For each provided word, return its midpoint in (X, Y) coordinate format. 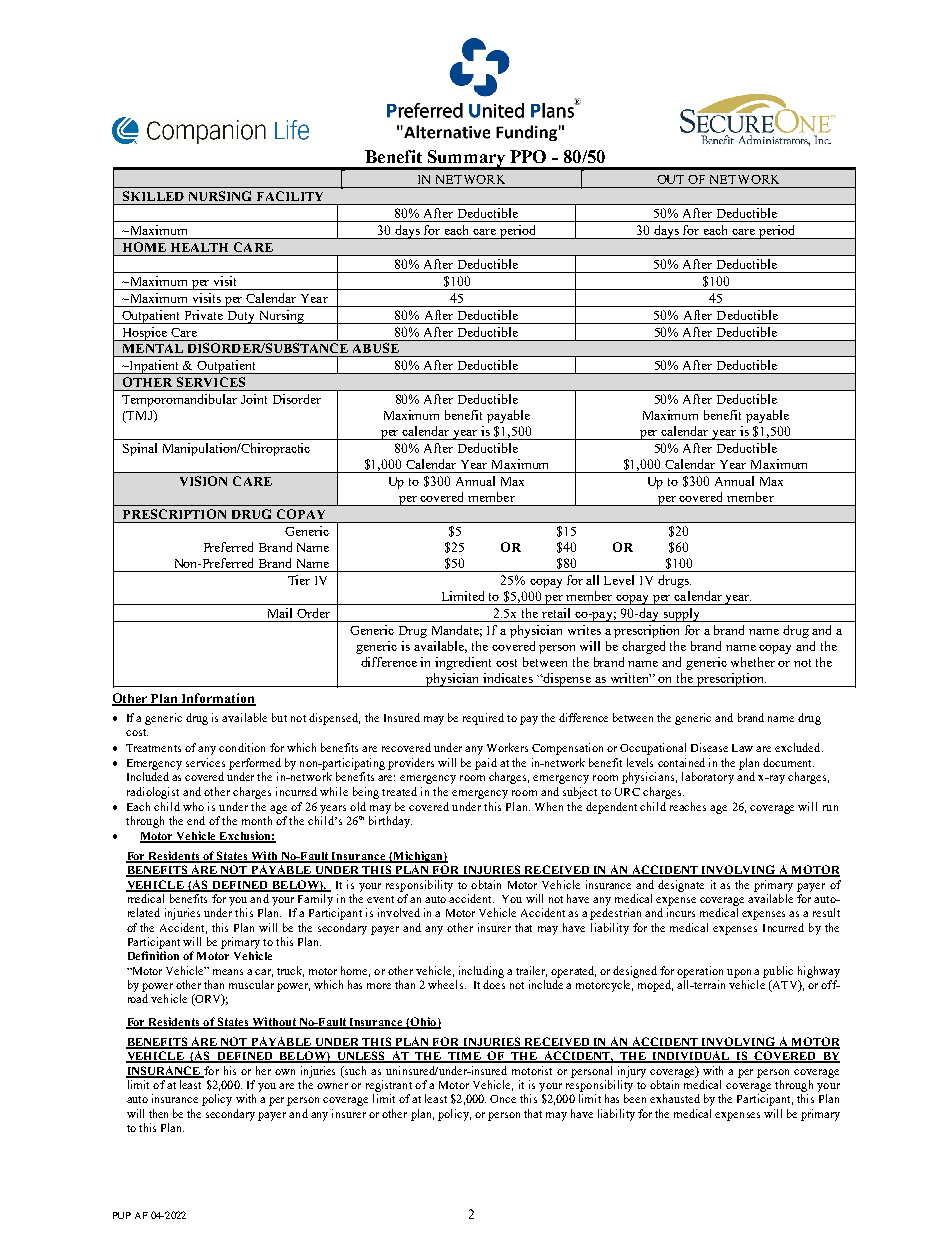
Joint (254, 399)
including (481, 972)
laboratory (708, 778)
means (228, 972)
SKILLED (153, 196)
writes (584, 630)
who (193, 806)
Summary (466, 160)
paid (486, 764)
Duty (242, 317)
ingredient (463, 663)
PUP (122, 1215)
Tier (299, 580)
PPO (528, 156)
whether (753, 662)
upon (739, 973)
